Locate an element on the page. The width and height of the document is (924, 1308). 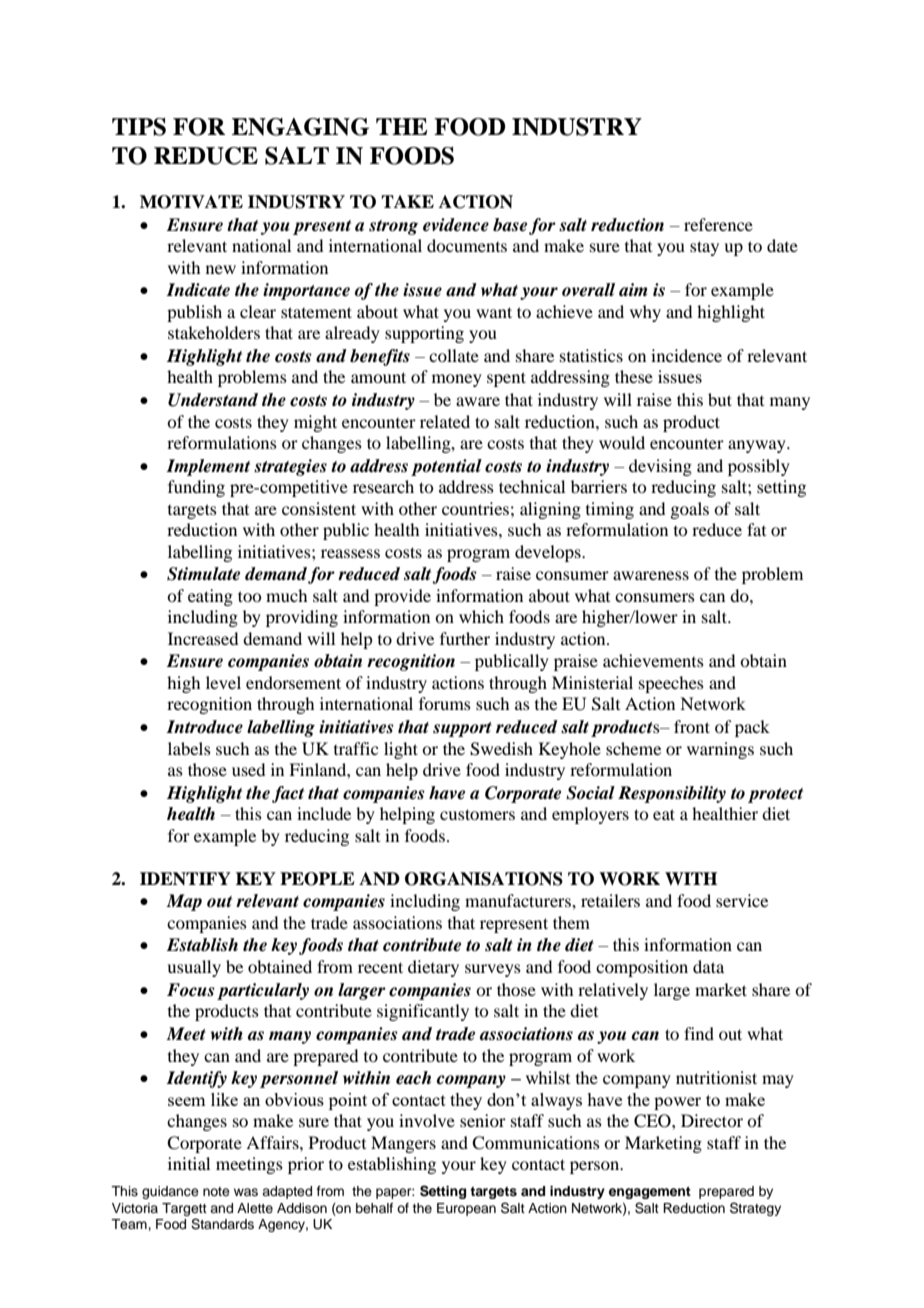
engagement is located at coordinates (650, 1193).
